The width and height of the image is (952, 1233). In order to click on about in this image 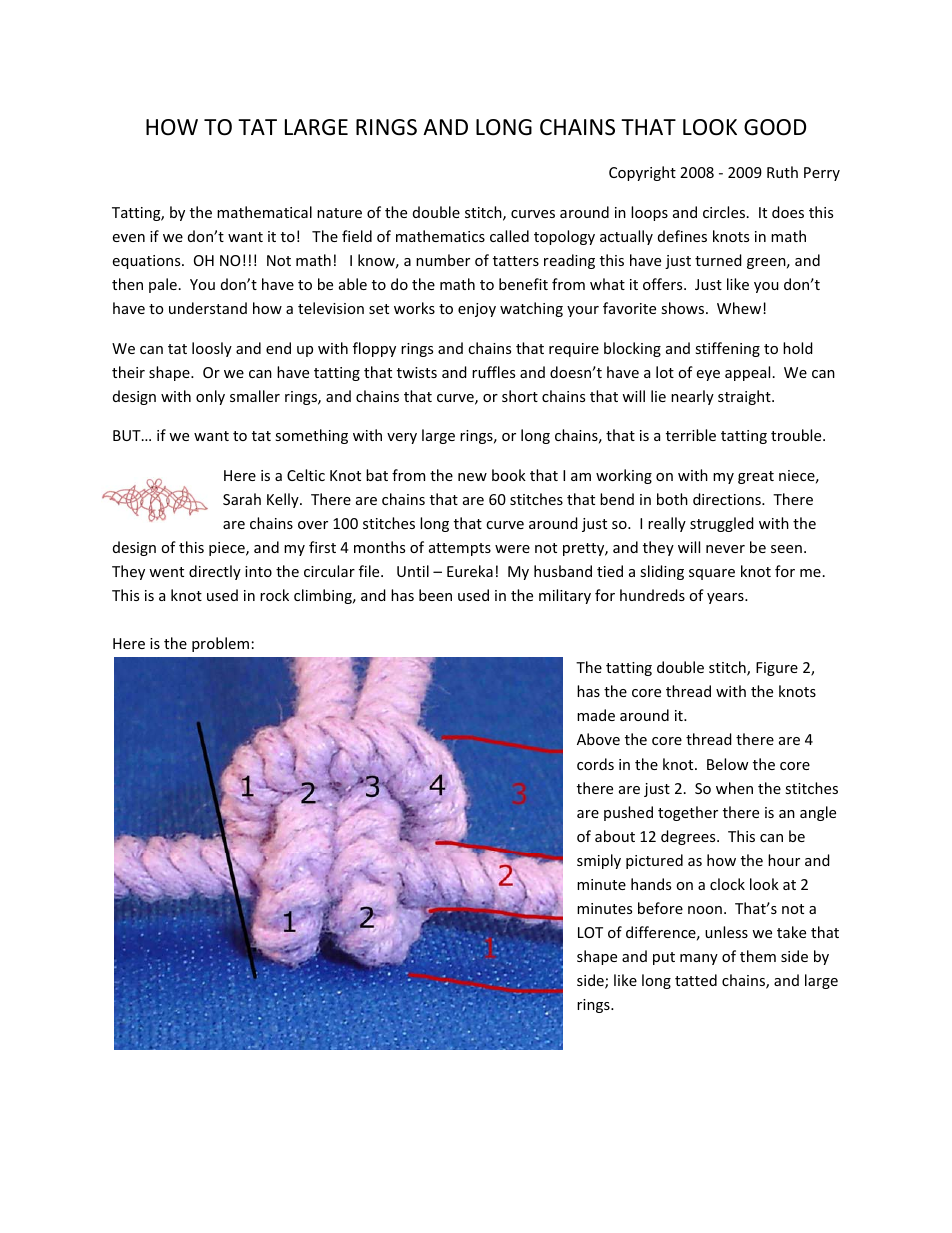, I will do `click(615, 836)`.
